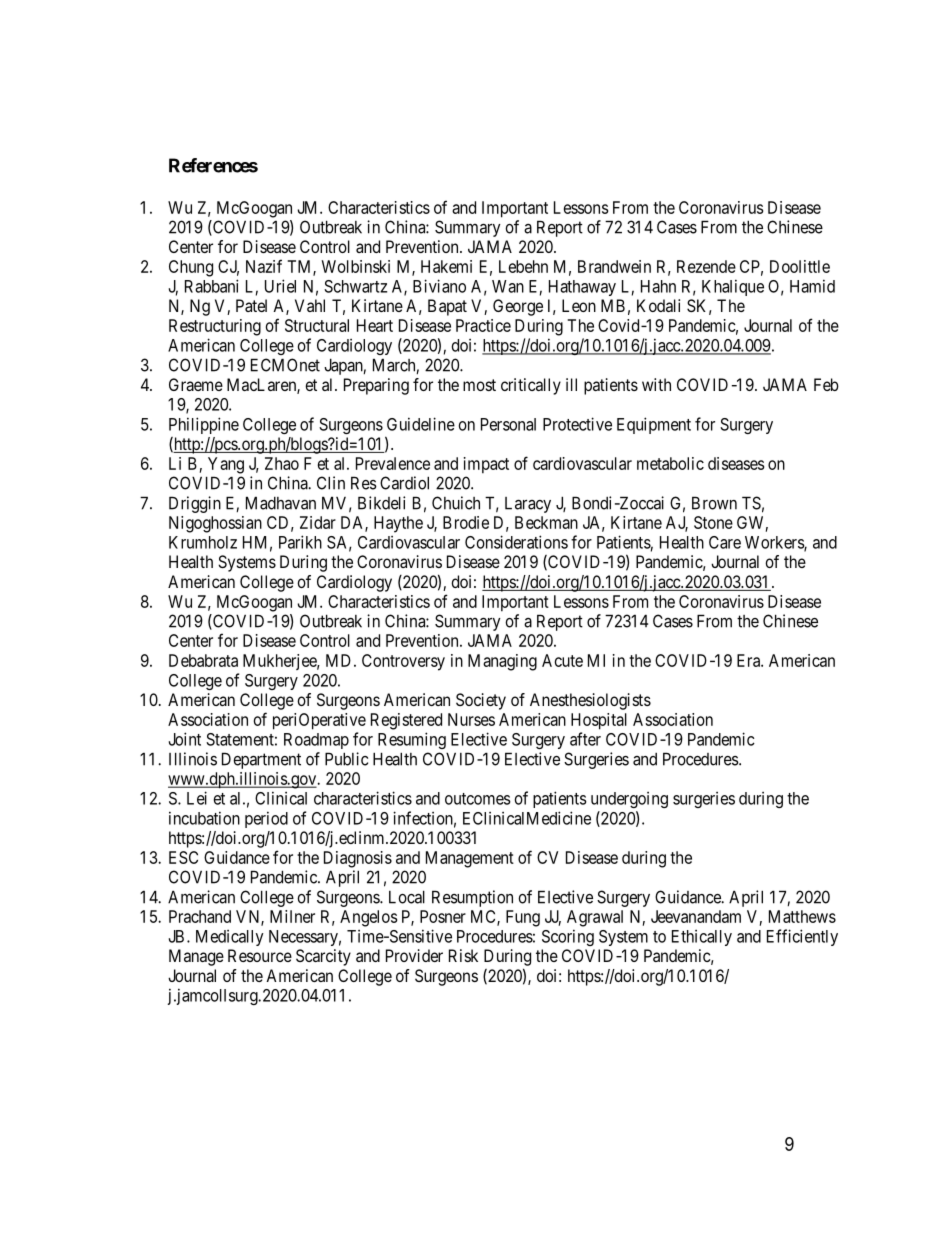  What do you see at coordinates (230, 938) in the document?
I see `Medically` at bounding box center [230, 938].
